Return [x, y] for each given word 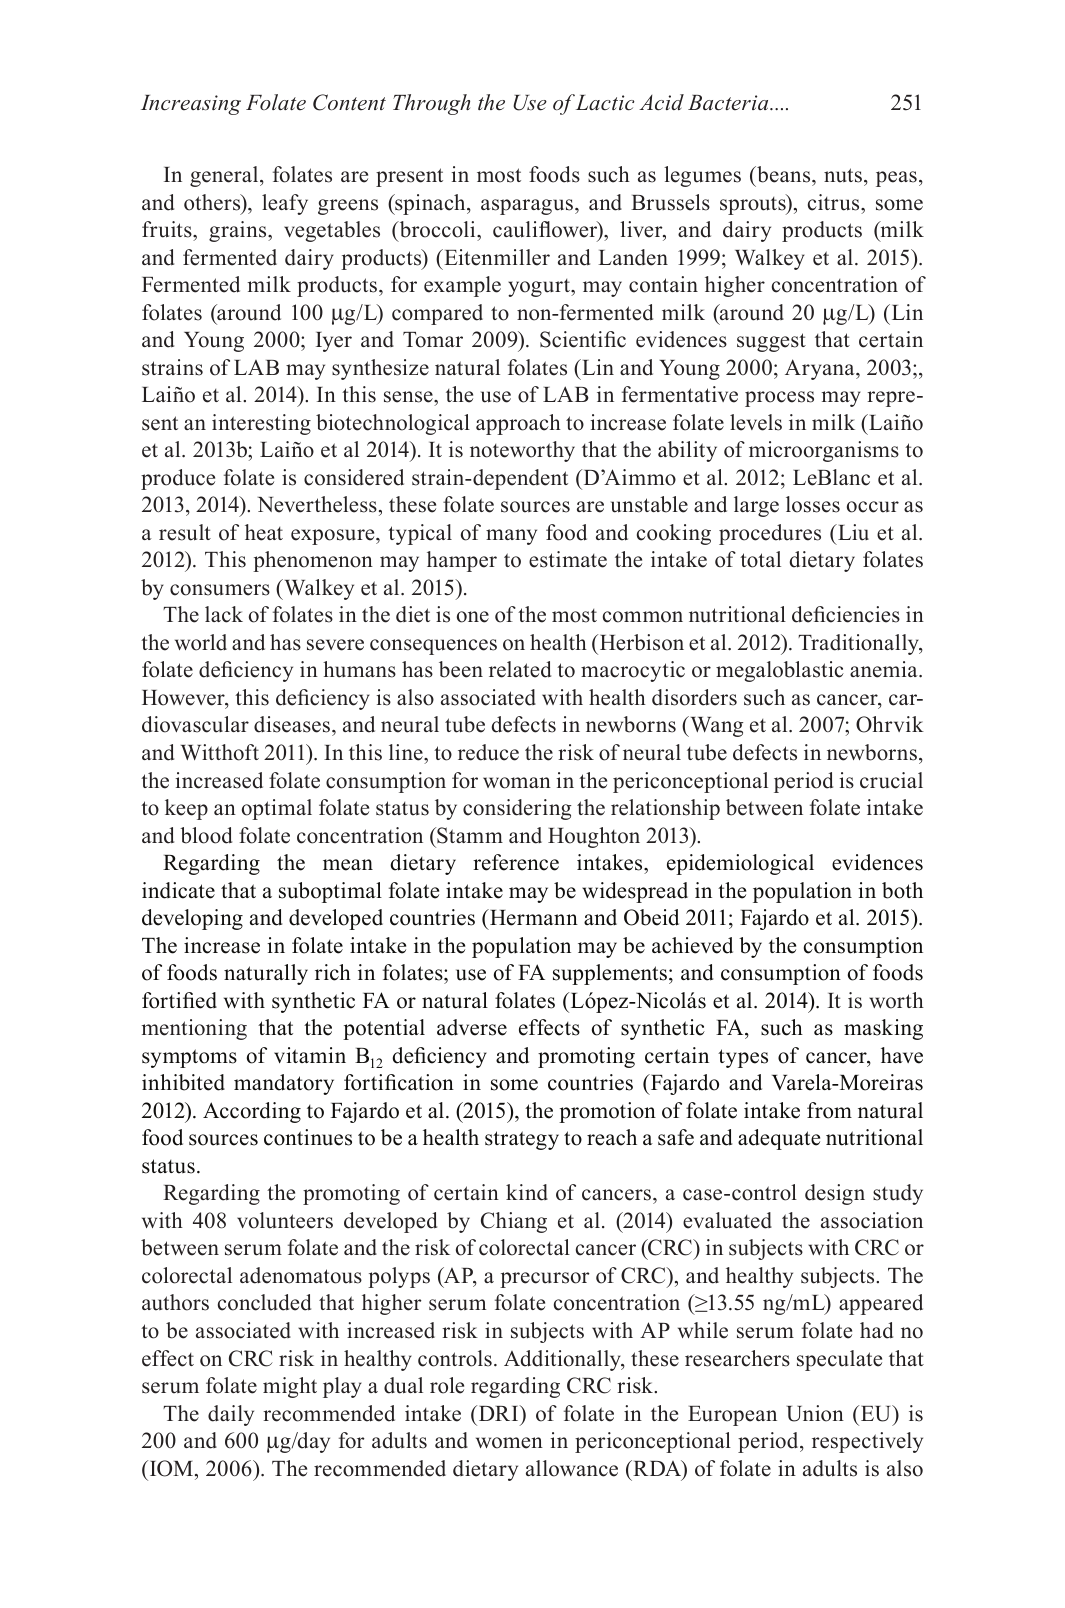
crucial [891, 780]
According [252, 1112]
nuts [843, 175]
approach [518, 424]
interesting [261, 424]
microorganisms [824, 451]
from [829, 1110]
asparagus [528, 207]
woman [517, 783]
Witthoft [220, 752]
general [225, 176]
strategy [522, 1140]
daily [231, 1415]
